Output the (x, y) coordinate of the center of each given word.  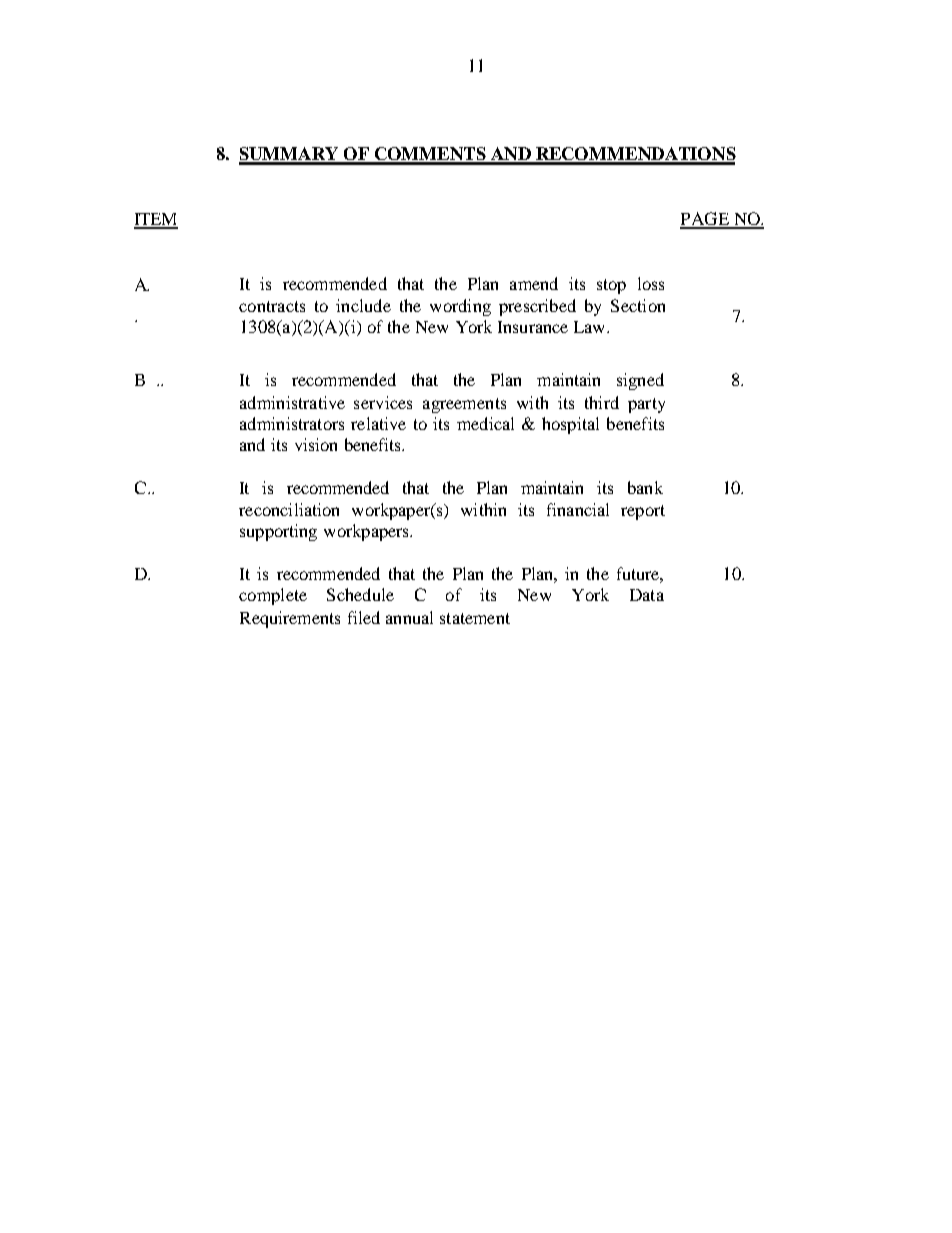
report (643, 512)
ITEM (156, 220)
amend (534, 283)
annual (409, 617)
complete (273, 596)
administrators (292, 423)
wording (460, 307)
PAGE (705, 220)
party (646, 405)
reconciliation (289, 509)
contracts (272, 306)
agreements (464, 405)
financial (578, 509)
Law (591, 327)
